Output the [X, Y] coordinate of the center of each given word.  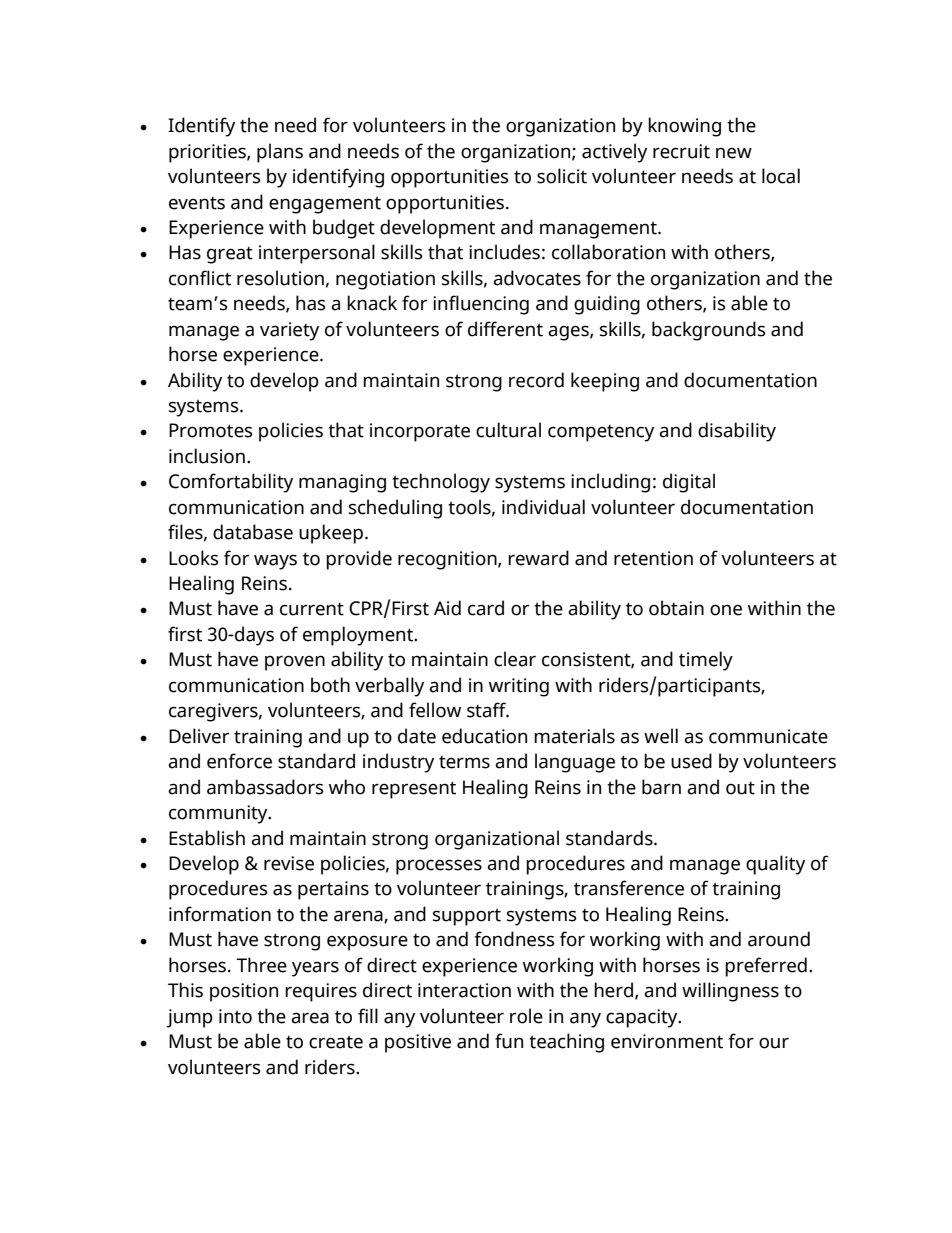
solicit [562, 176]
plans [280, 153]
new [734, 153]
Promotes [211, 430]
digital [689, 483]
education [484, 736]
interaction [464, 990]
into [235, 1016]
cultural [508, 430]
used [691, 761]
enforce [239, 761]
